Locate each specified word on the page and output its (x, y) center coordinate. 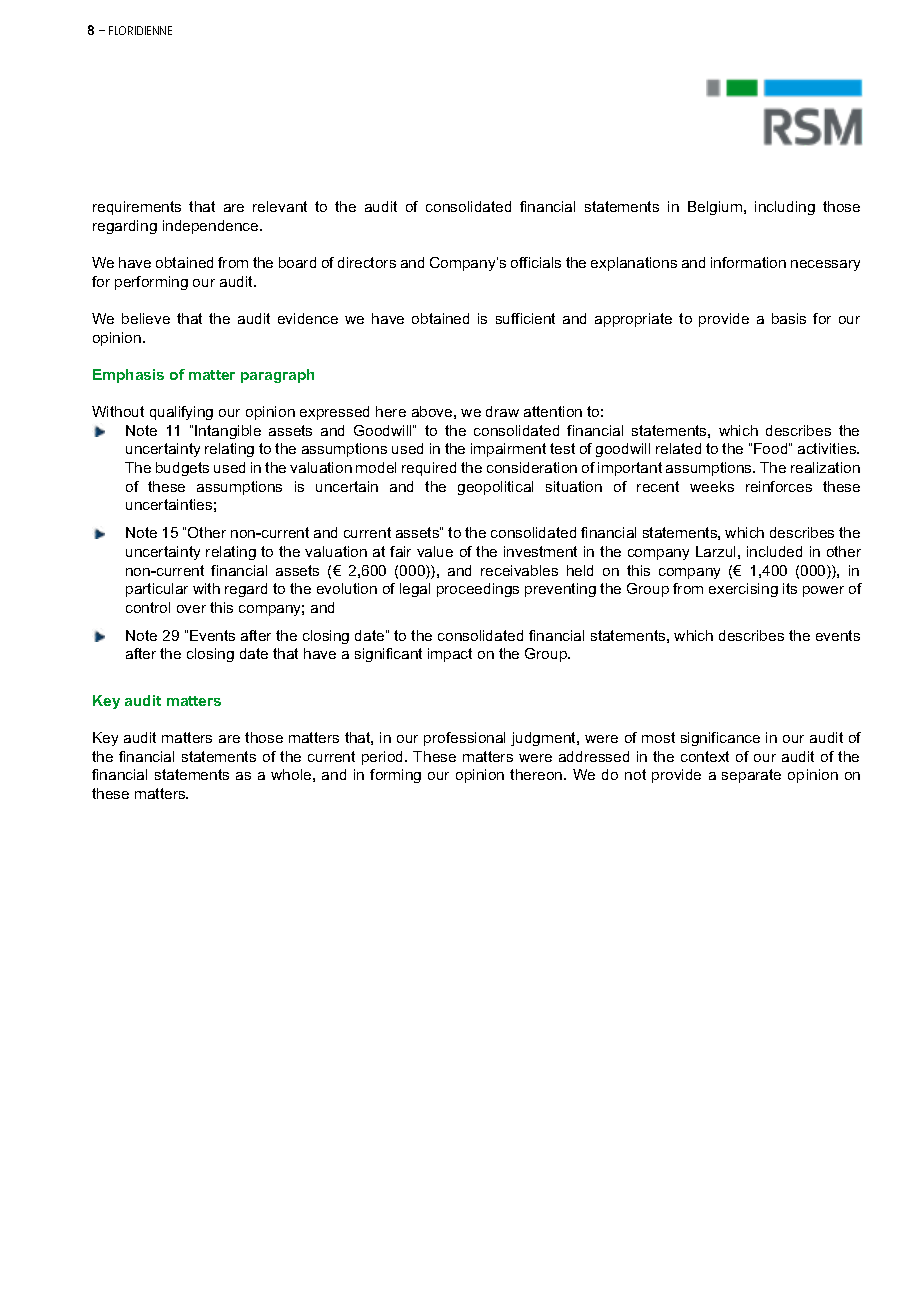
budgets (182, 469)
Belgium (716, 208)
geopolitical (495, 488)
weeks (712, 486)
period (384, 758)
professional (464, 739)
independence (212, 227)
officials (536, 262)
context (705, 756)
